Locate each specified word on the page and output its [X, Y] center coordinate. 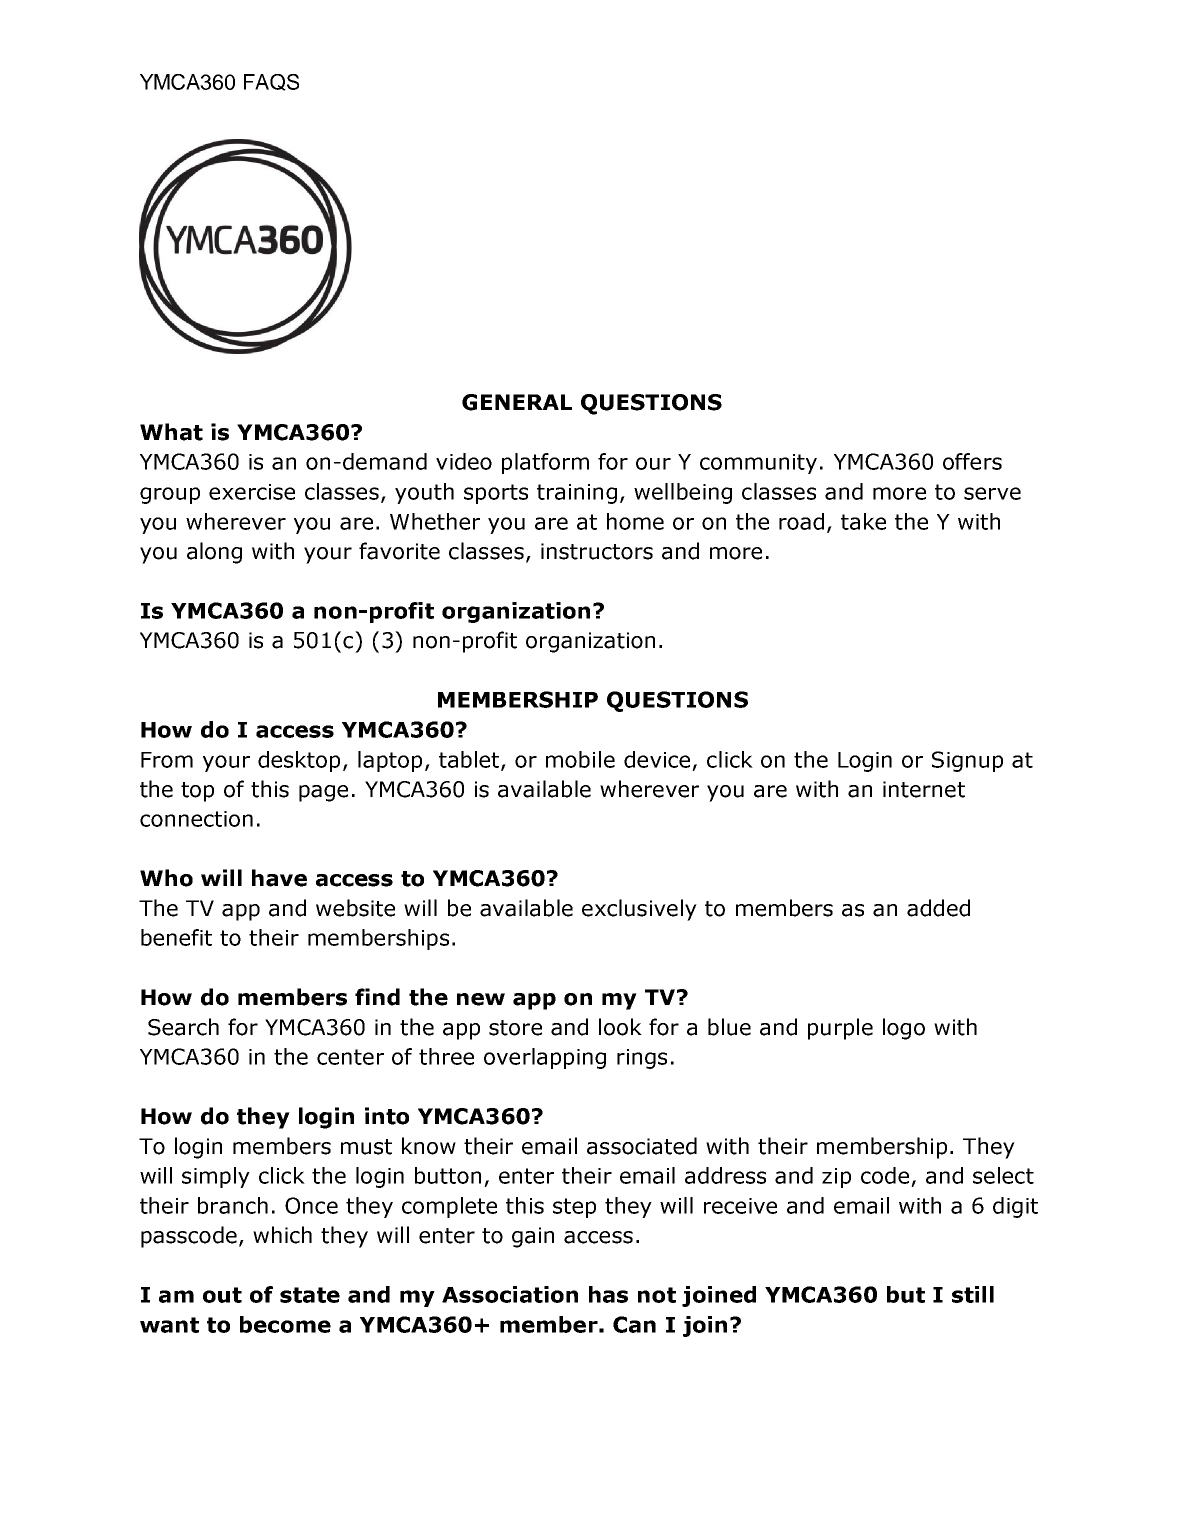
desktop [299, 761]
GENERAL [517, 402]
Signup [967, 761]
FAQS [271, 82]
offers [972, 461]
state [310, 1295]
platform [545, 463]
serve [992, 493]
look [620, 1027]
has [608, 1294]
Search [183, 1027]
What [171, 432]
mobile [580, 759]
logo [904, 1029]
